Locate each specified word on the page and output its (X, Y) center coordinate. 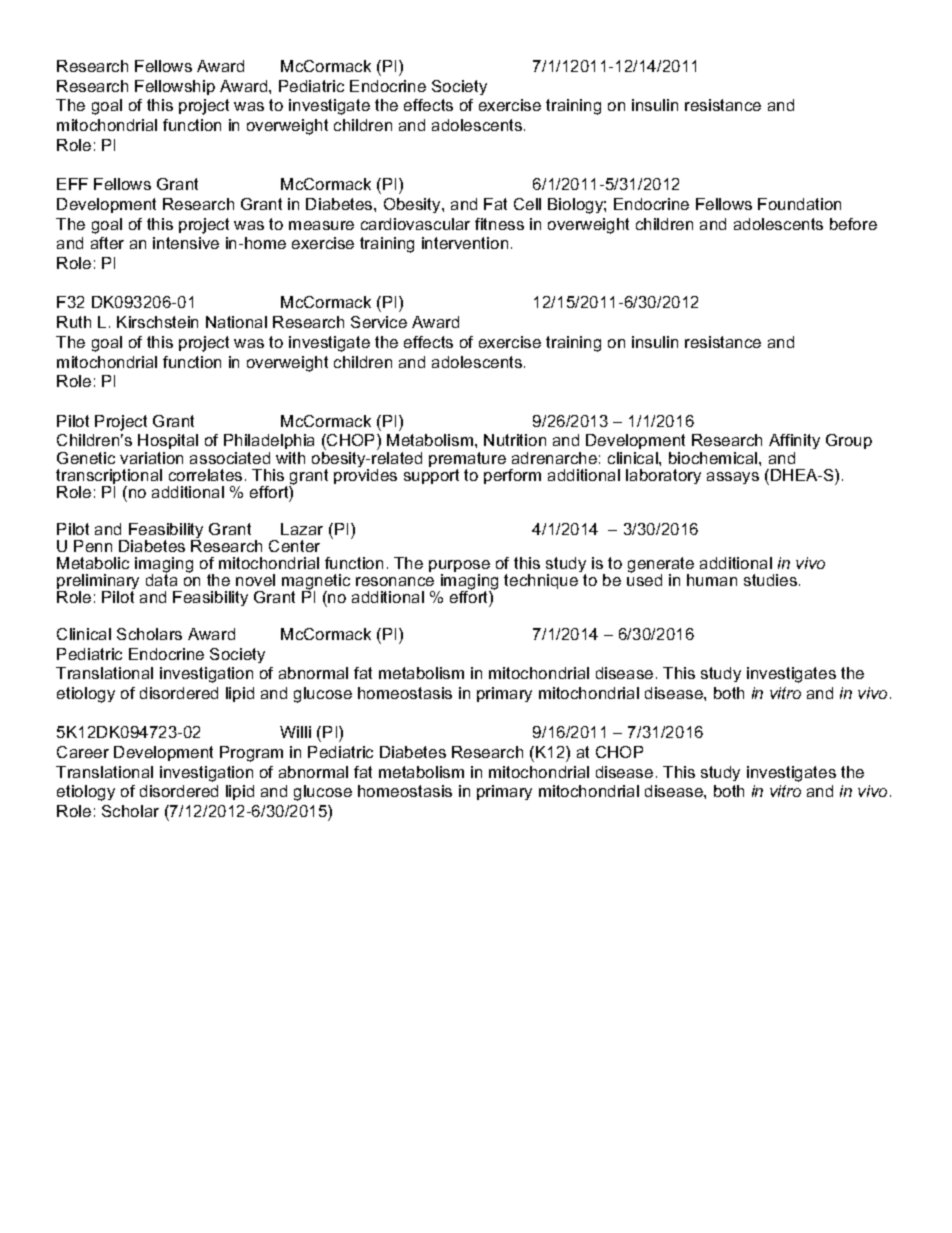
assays (733, 478)
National (236, 322)
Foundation (799, 204)
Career (83, 752)
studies (770, 580)
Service (379, 322)
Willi (295, 732)
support (431, 476)
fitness (499, 224)
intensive (186, 243)
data (161, 579)
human (712, 580)
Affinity (794, 443)
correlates (205, 475)
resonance (395, 581)
